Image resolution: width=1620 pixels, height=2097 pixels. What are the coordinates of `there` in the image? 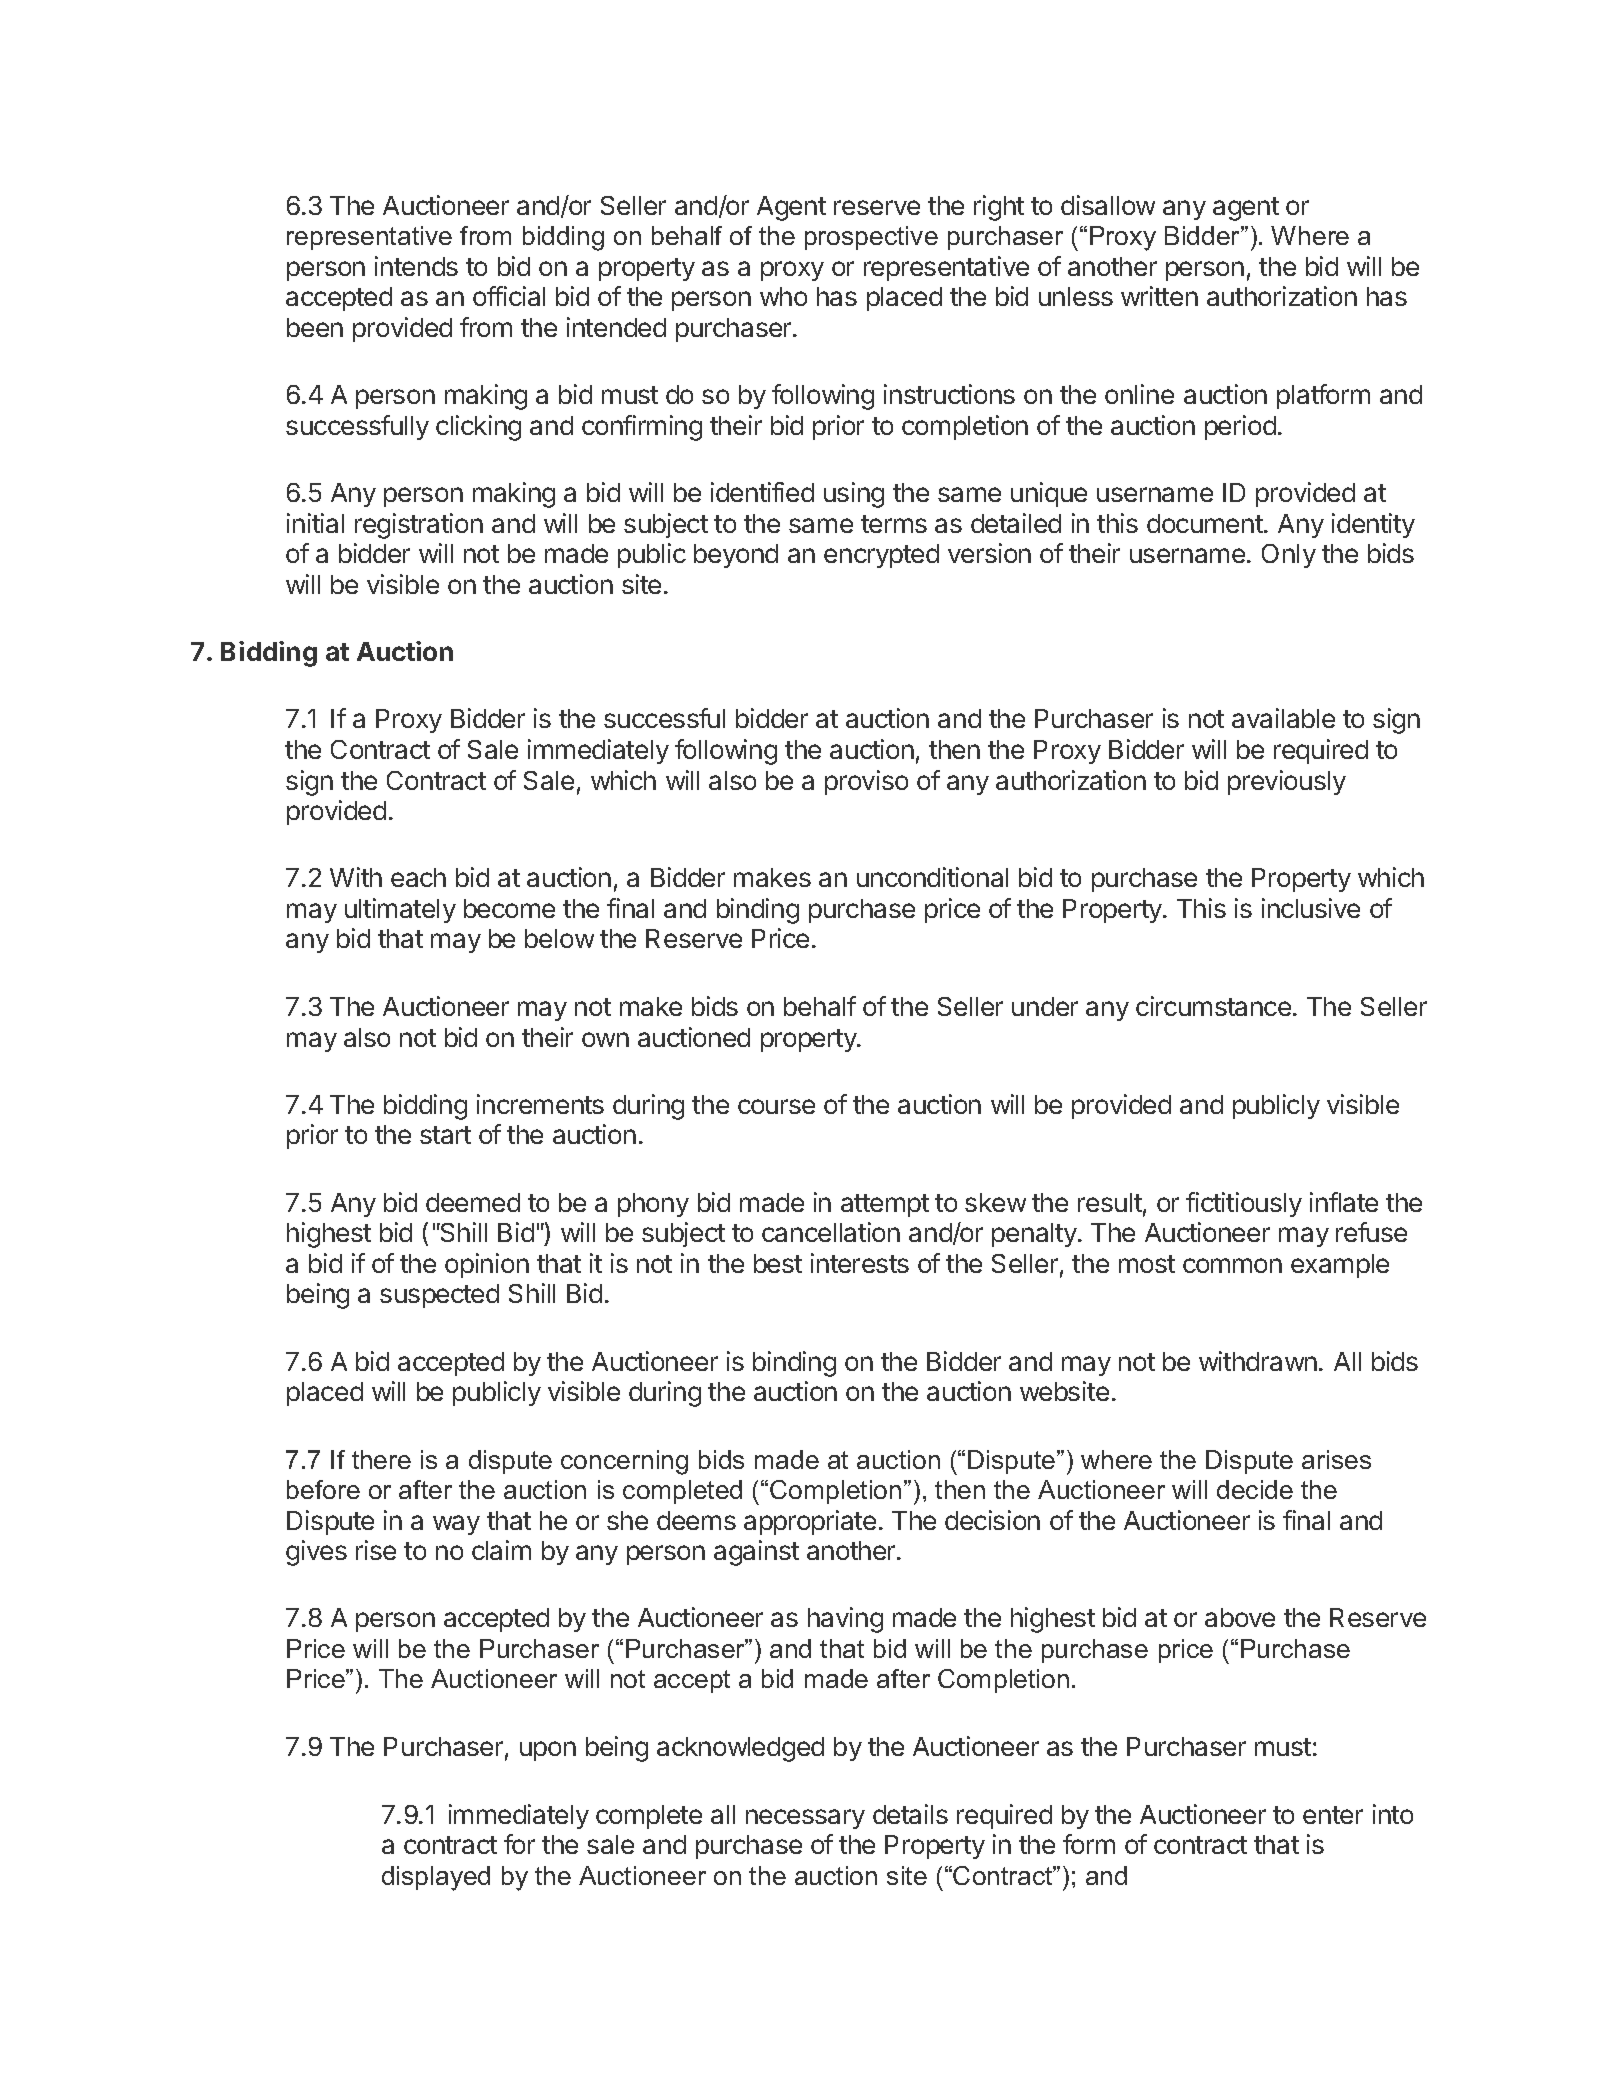 It's located at (381, 1459).
